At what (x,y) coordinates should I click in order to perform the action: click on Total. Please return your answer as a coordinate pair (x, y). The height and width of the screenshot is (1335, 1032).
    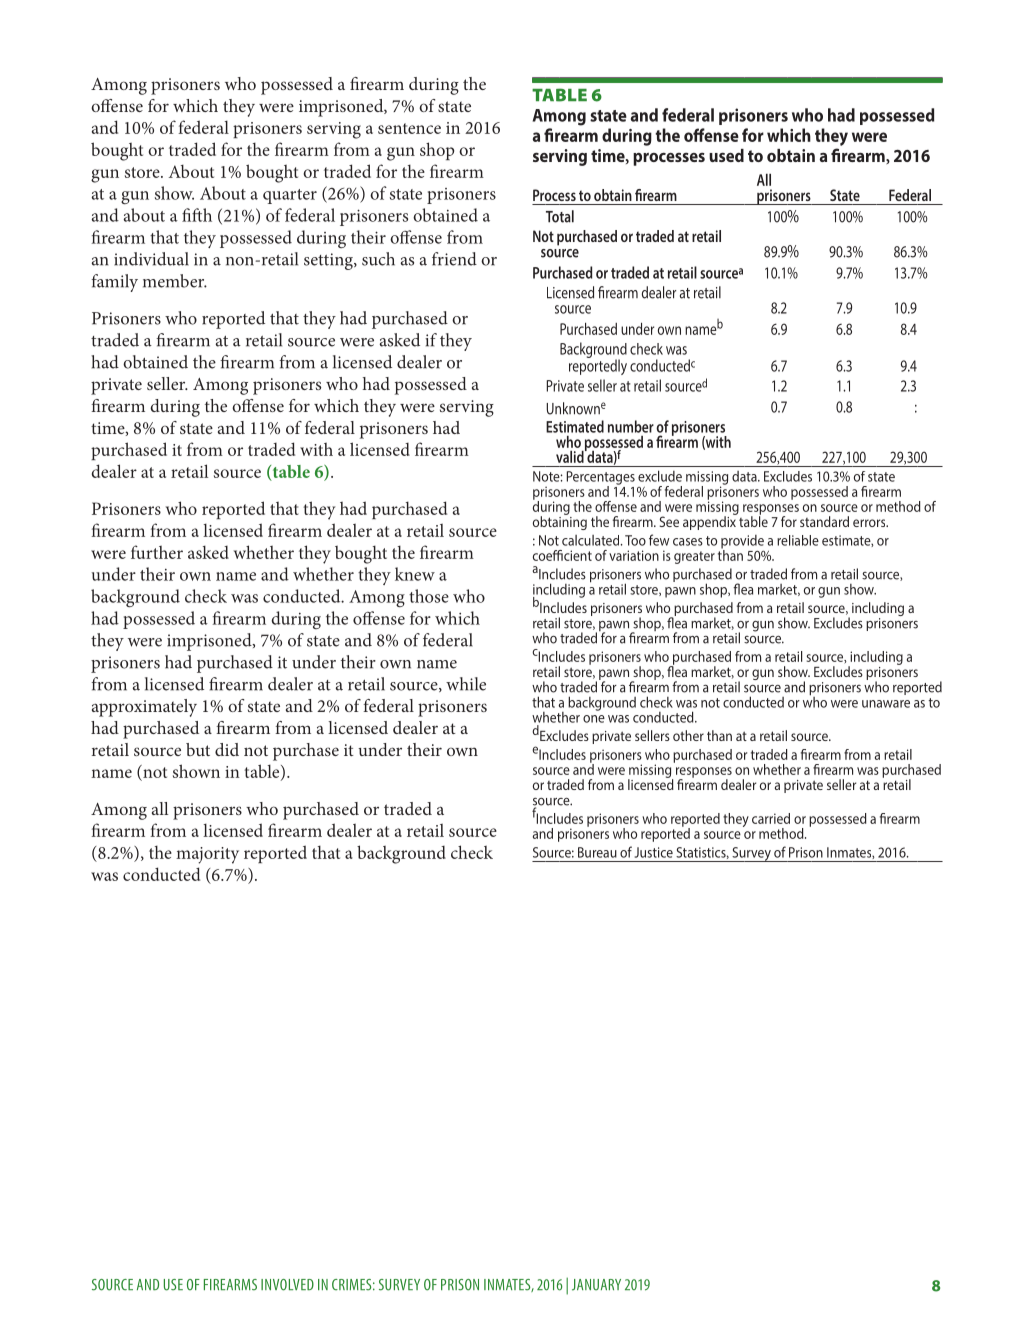
    Looking at the image, I should click on (560, 216).
